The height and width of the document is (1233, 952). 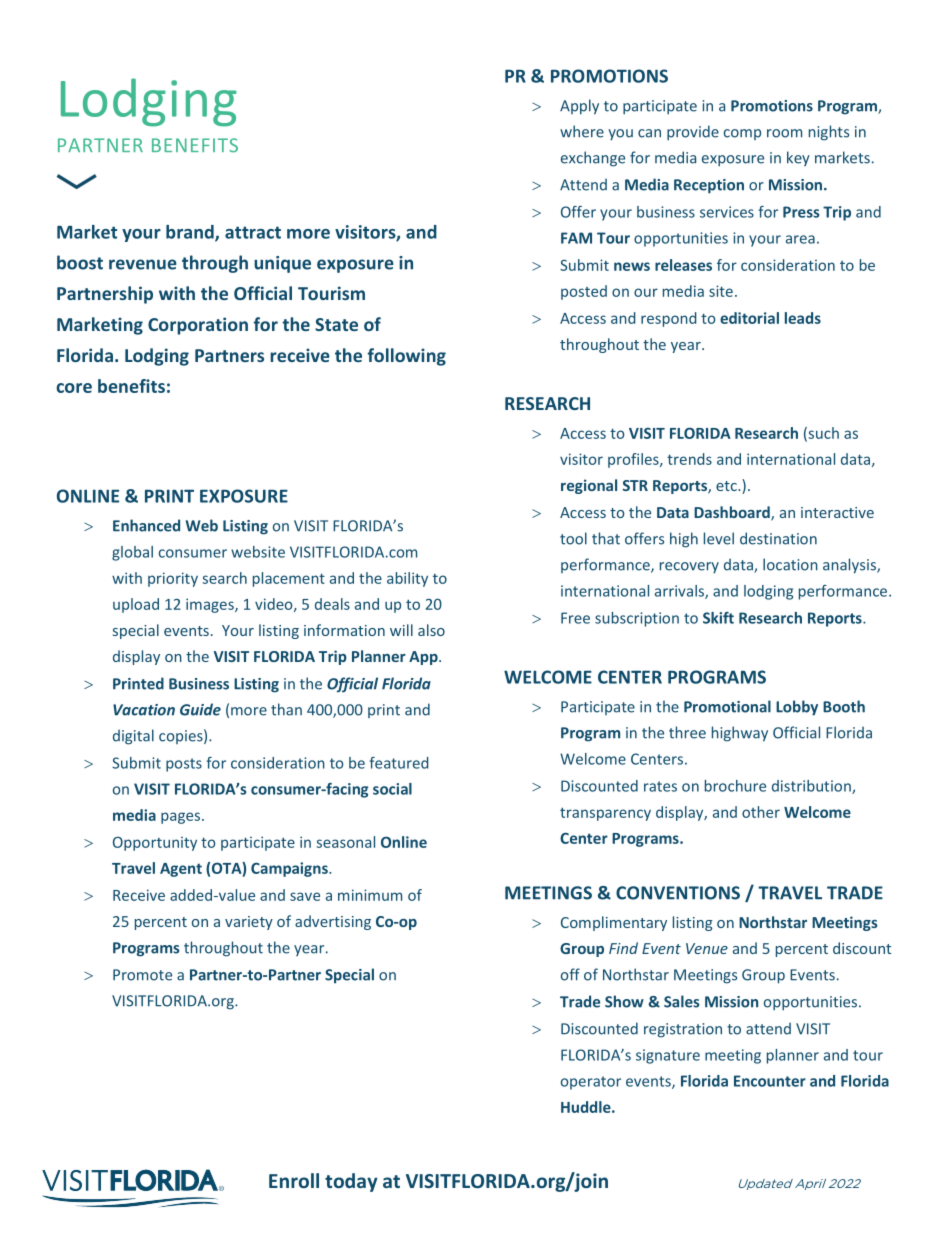 I want to click on upload, so click(x=136, y=605).
